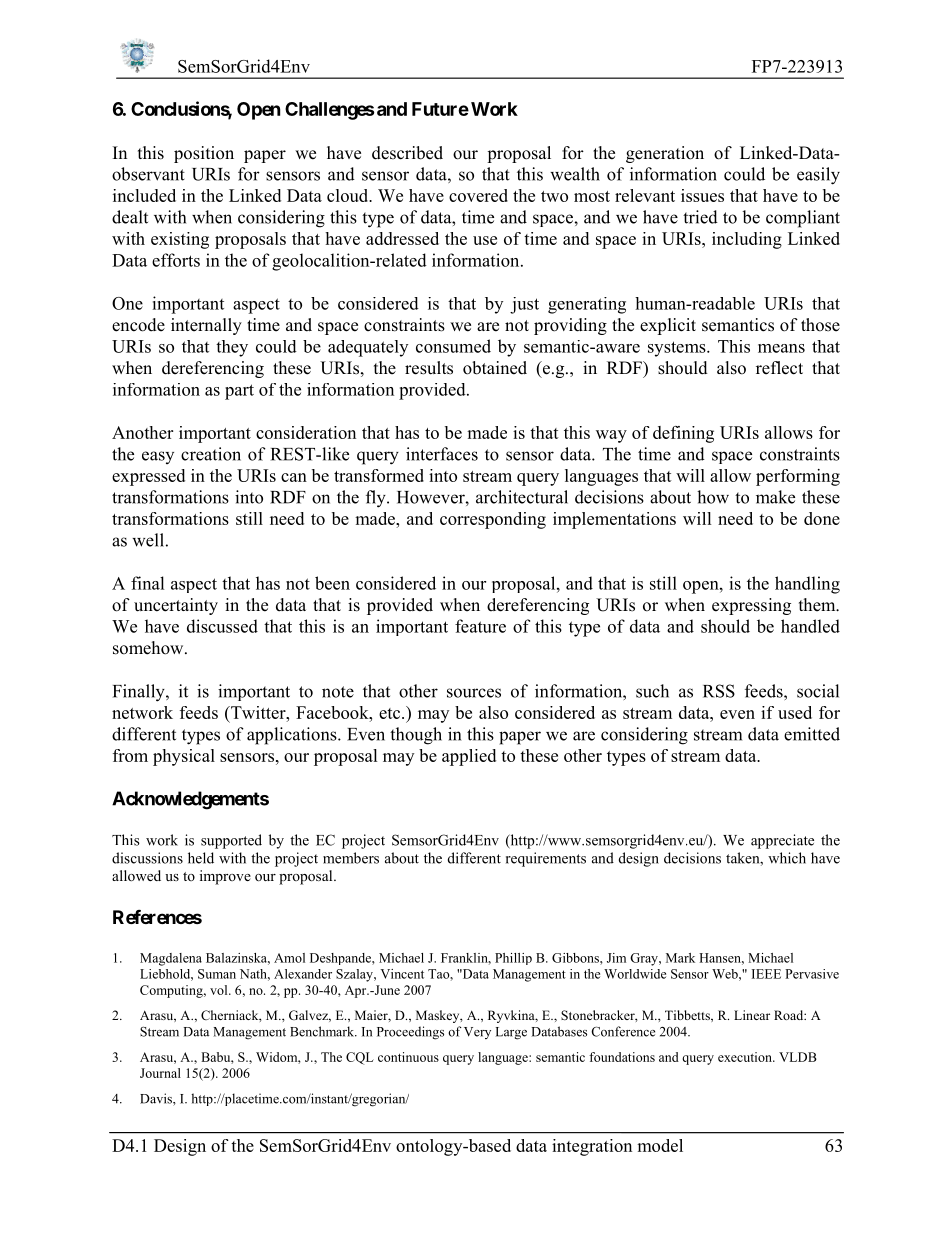  I want to click on position, so click(204, 154).
